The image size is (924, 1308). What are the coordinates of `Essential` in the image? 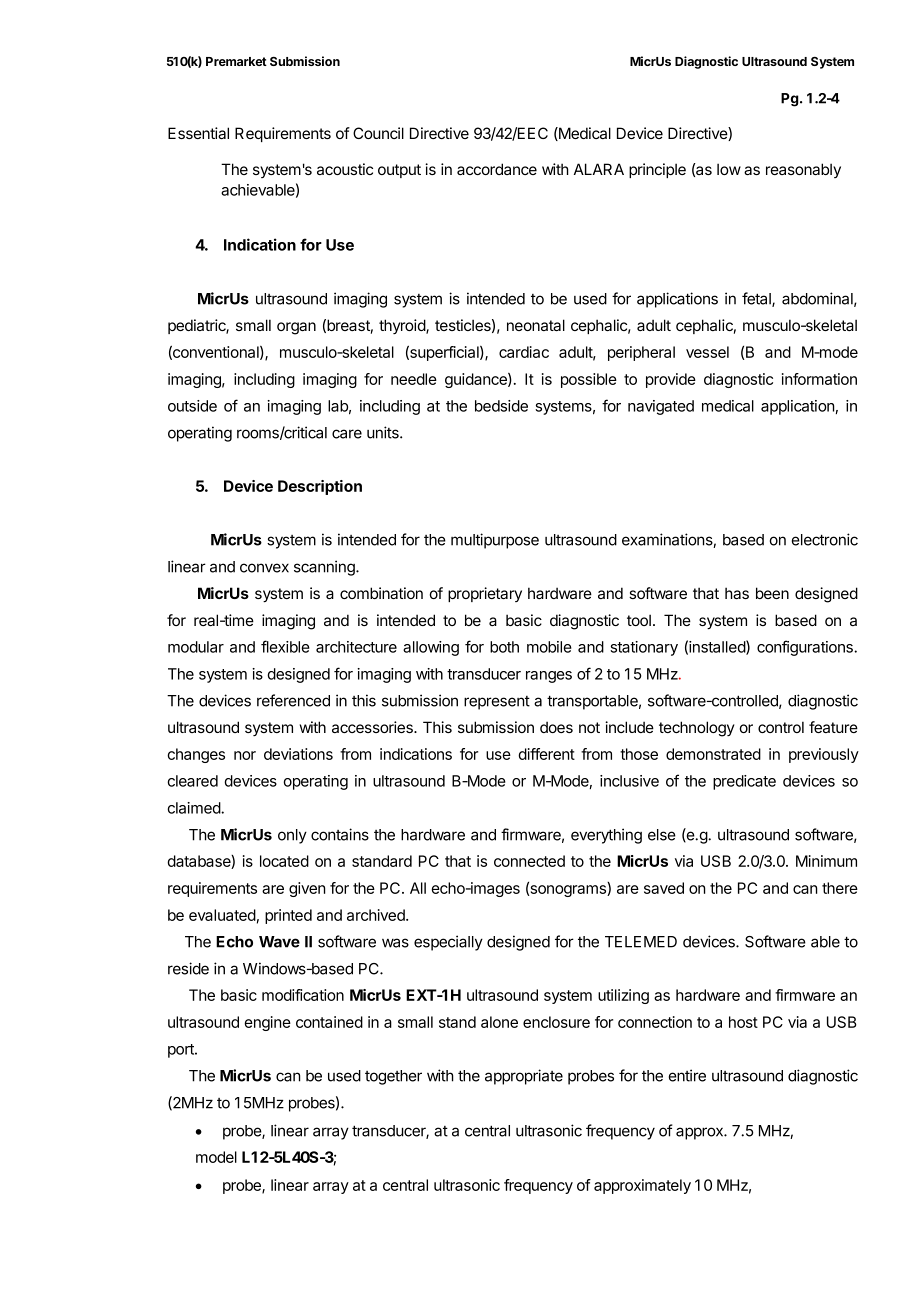 It's located at (198, 133).
